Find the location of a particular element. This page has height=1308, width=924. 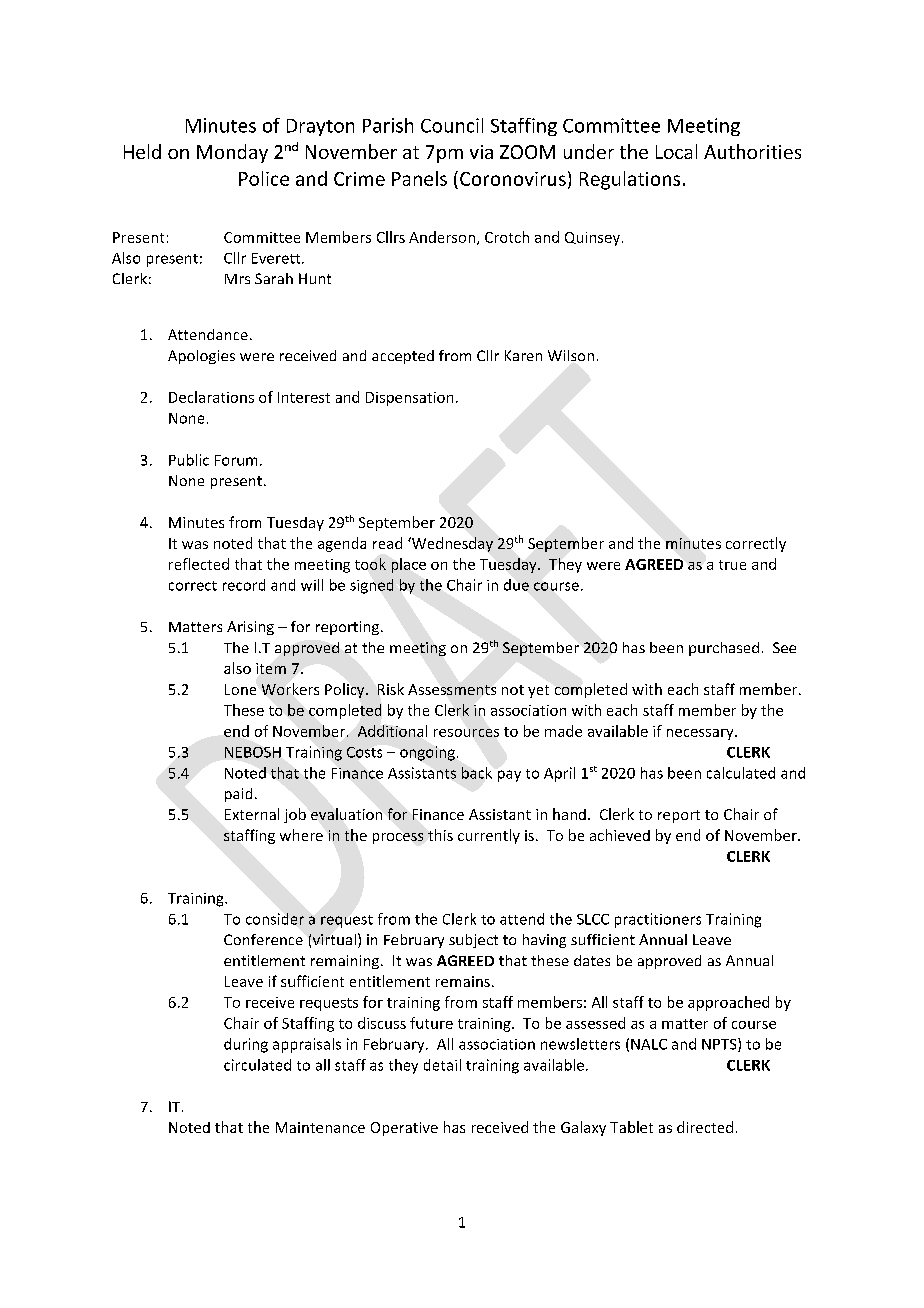

Apologies is located at coordinates (201, 357).
